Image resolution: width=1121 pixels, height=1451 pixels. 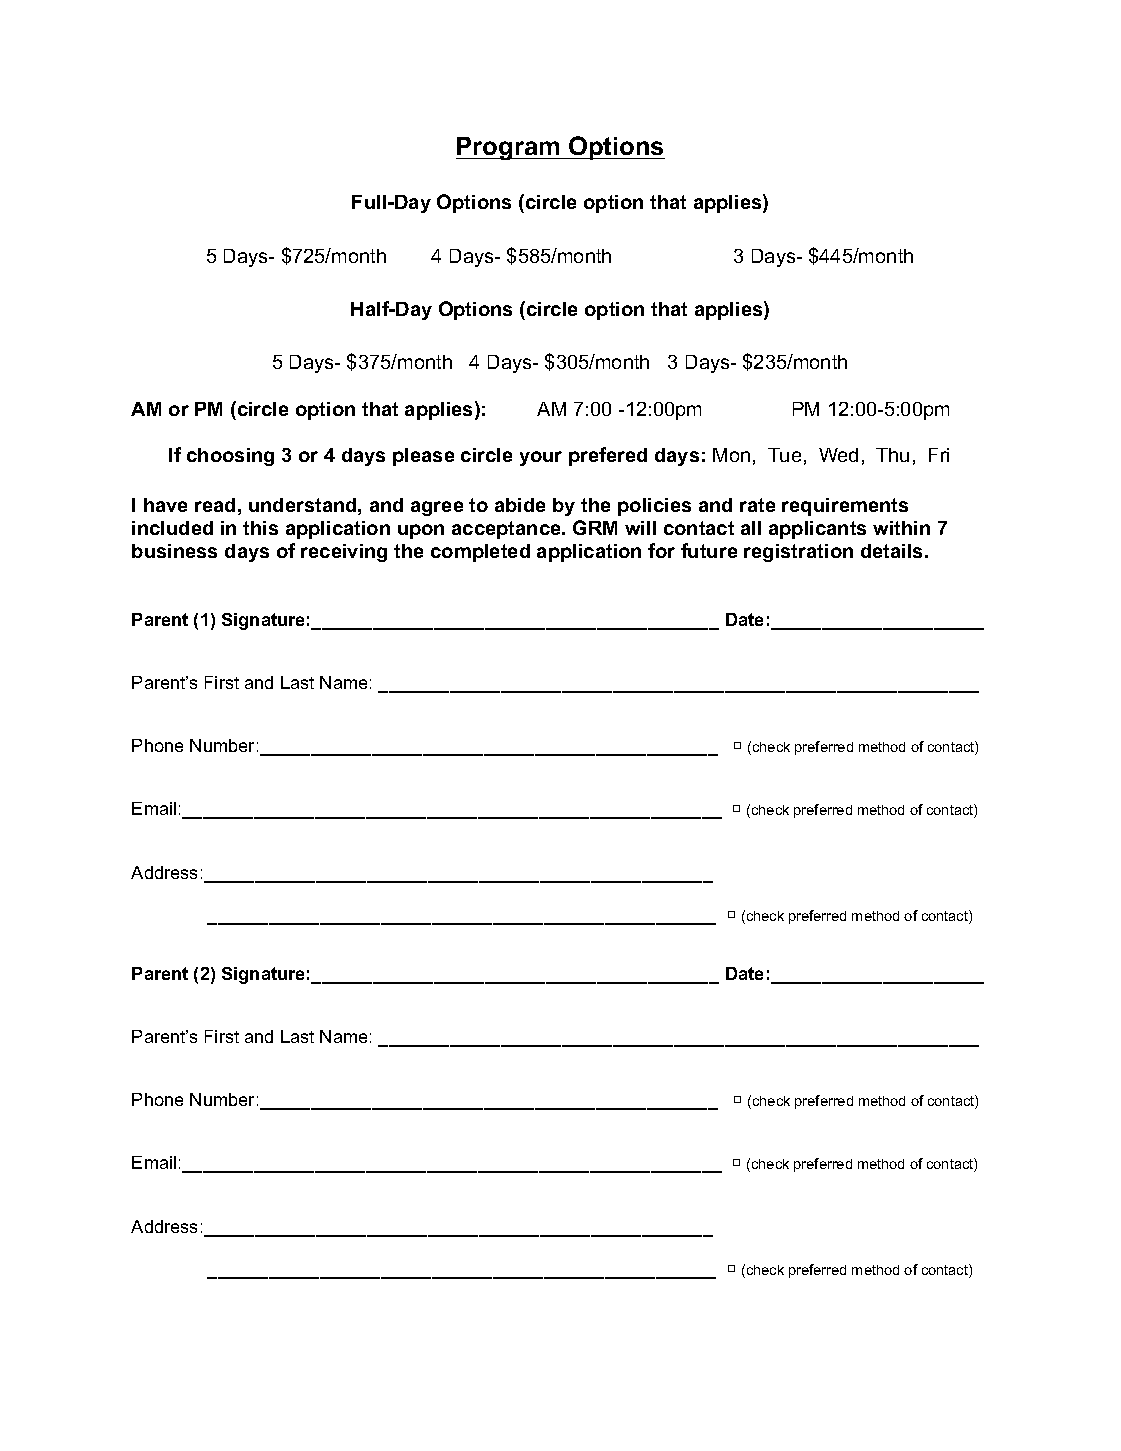 What do you see at coordinates (939, 455) in the screenshot?
I see `Fri` at bounding box center [939, 455].
